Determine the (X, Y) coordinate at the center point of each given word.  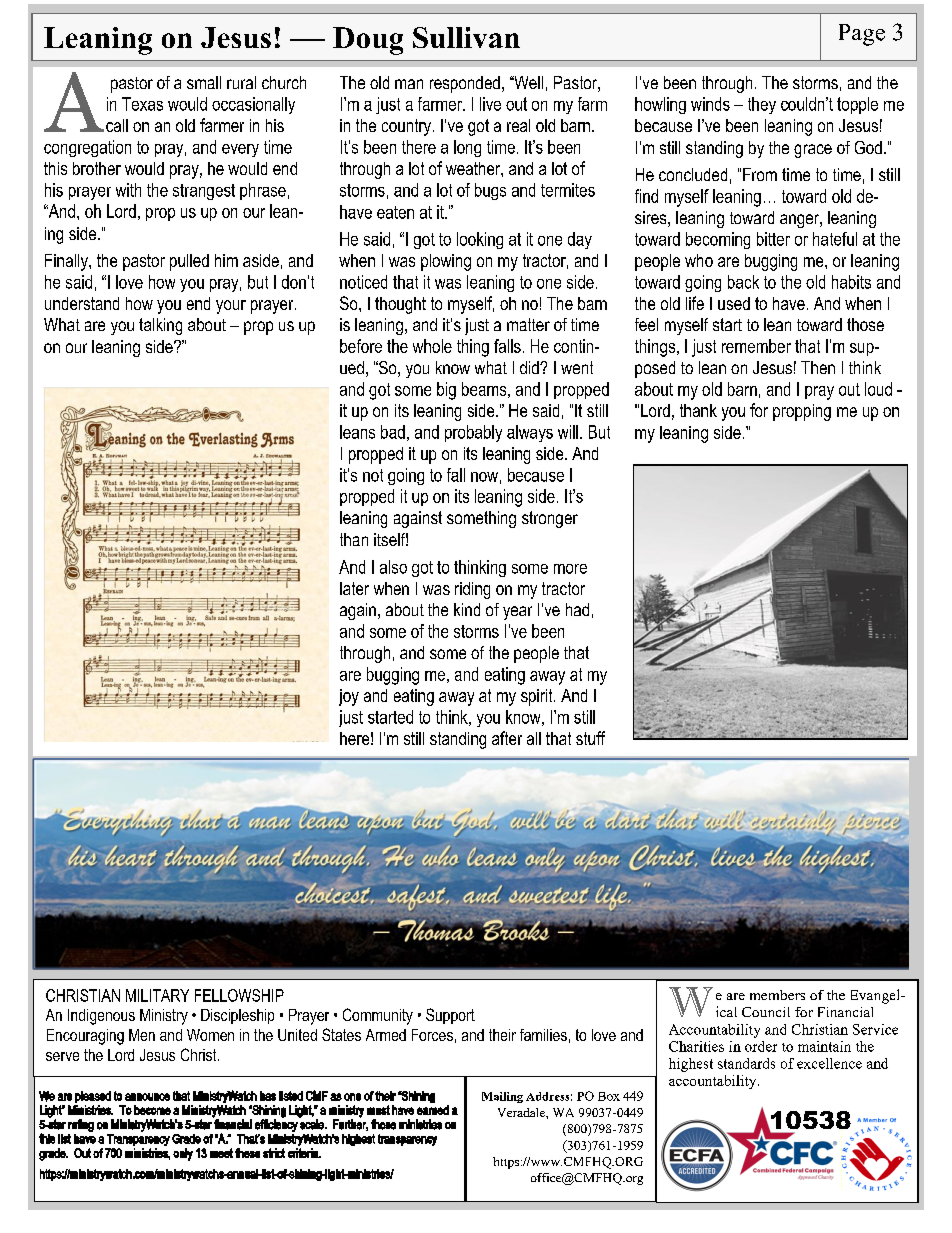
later (354, 588)
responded (465, 84)
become (152, 1110)
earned (433, 1110)
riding (472, 590)
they (762, 105)
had (577, 609)
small (204, 82)
